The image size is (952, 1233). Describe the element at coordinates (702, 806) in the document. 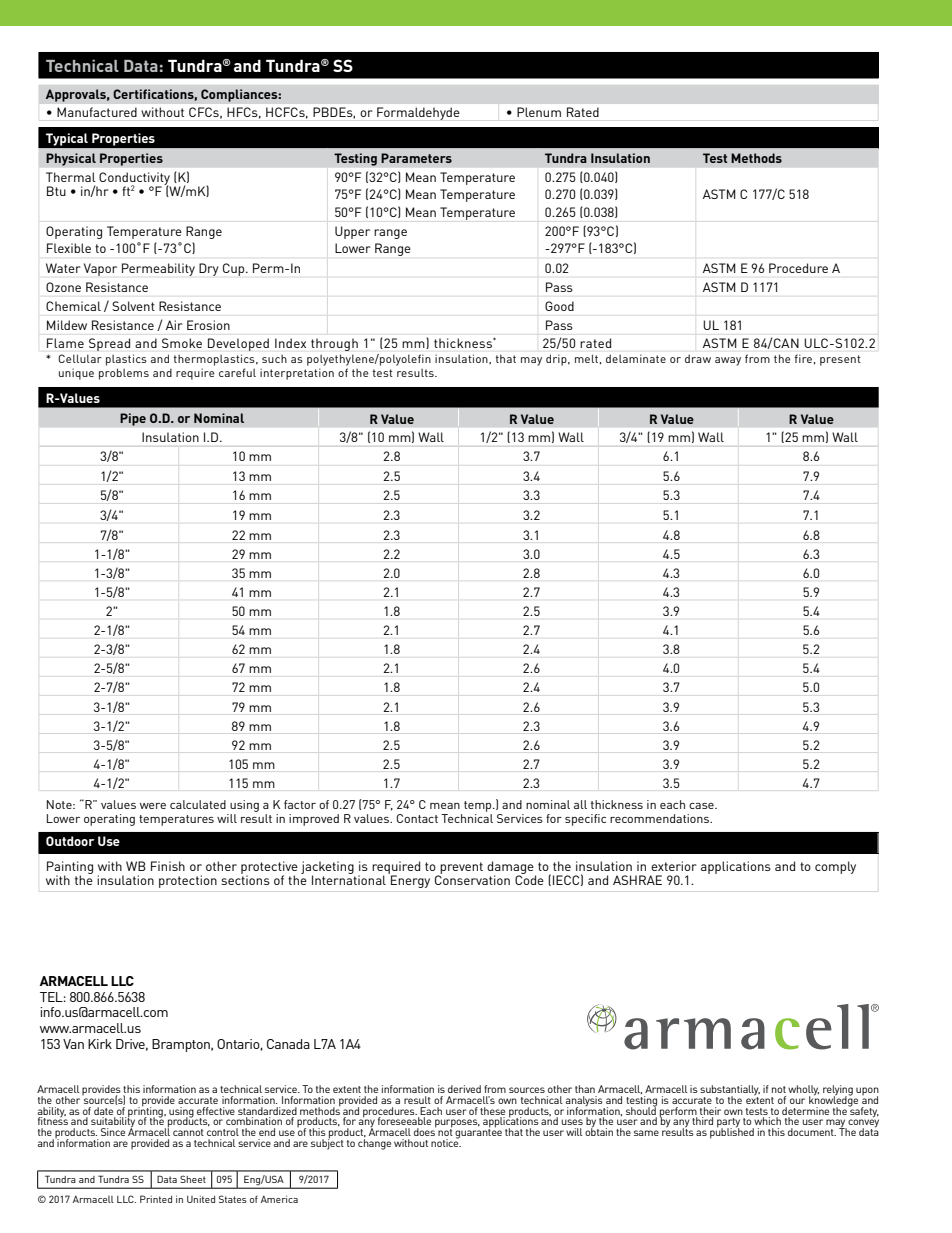

I see `case` at that location.
